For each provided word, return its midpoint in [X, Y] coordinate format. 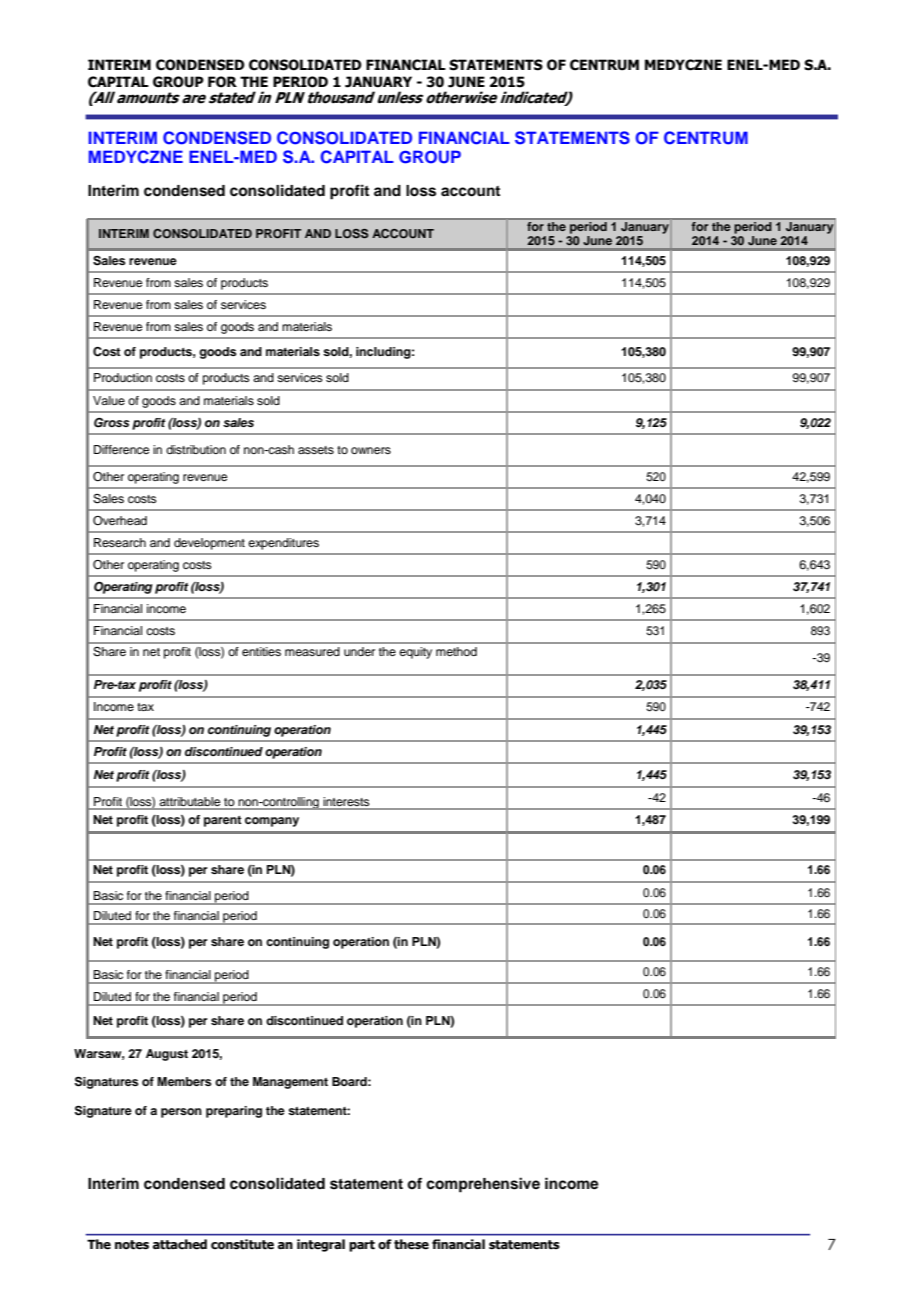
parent [223, 821]
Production [123, 377]
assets [316, 450]
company [272, 822]
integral [321, 1245]
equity [415, 653]
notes [132, 1245]
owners [371, 450]
